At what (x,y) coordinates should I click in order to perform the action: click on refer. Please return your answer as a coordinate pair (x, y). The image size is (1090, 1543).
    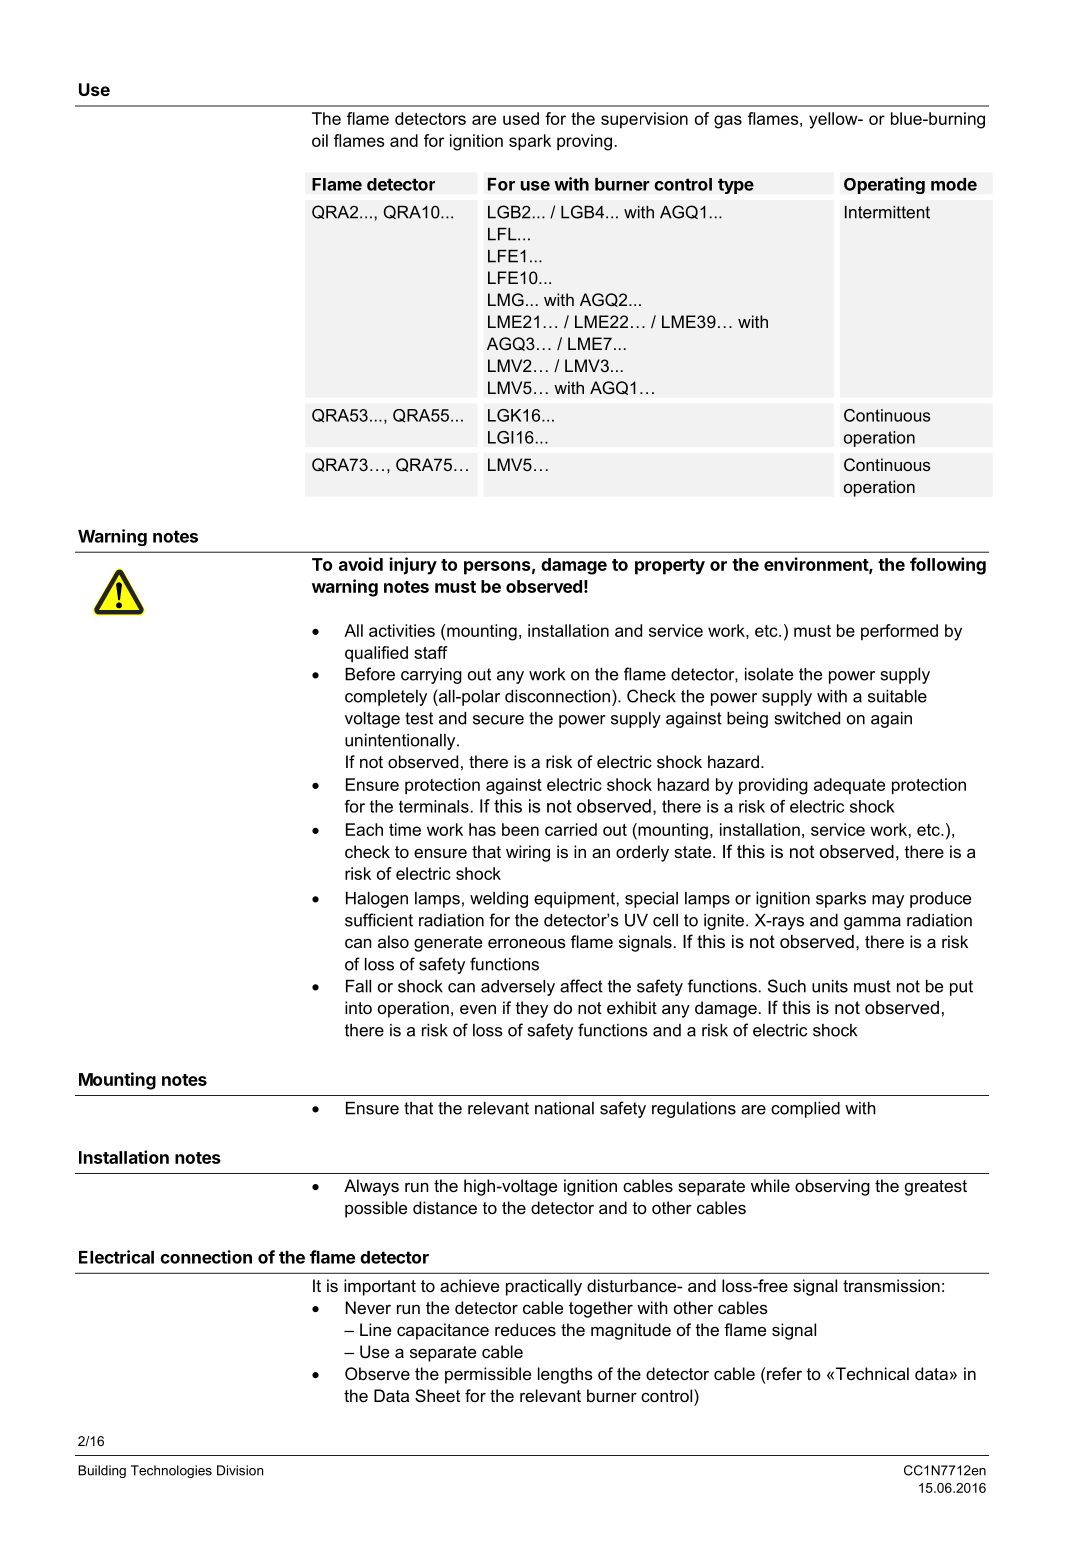
    Looking at the image, I should click on (784, 1373).
